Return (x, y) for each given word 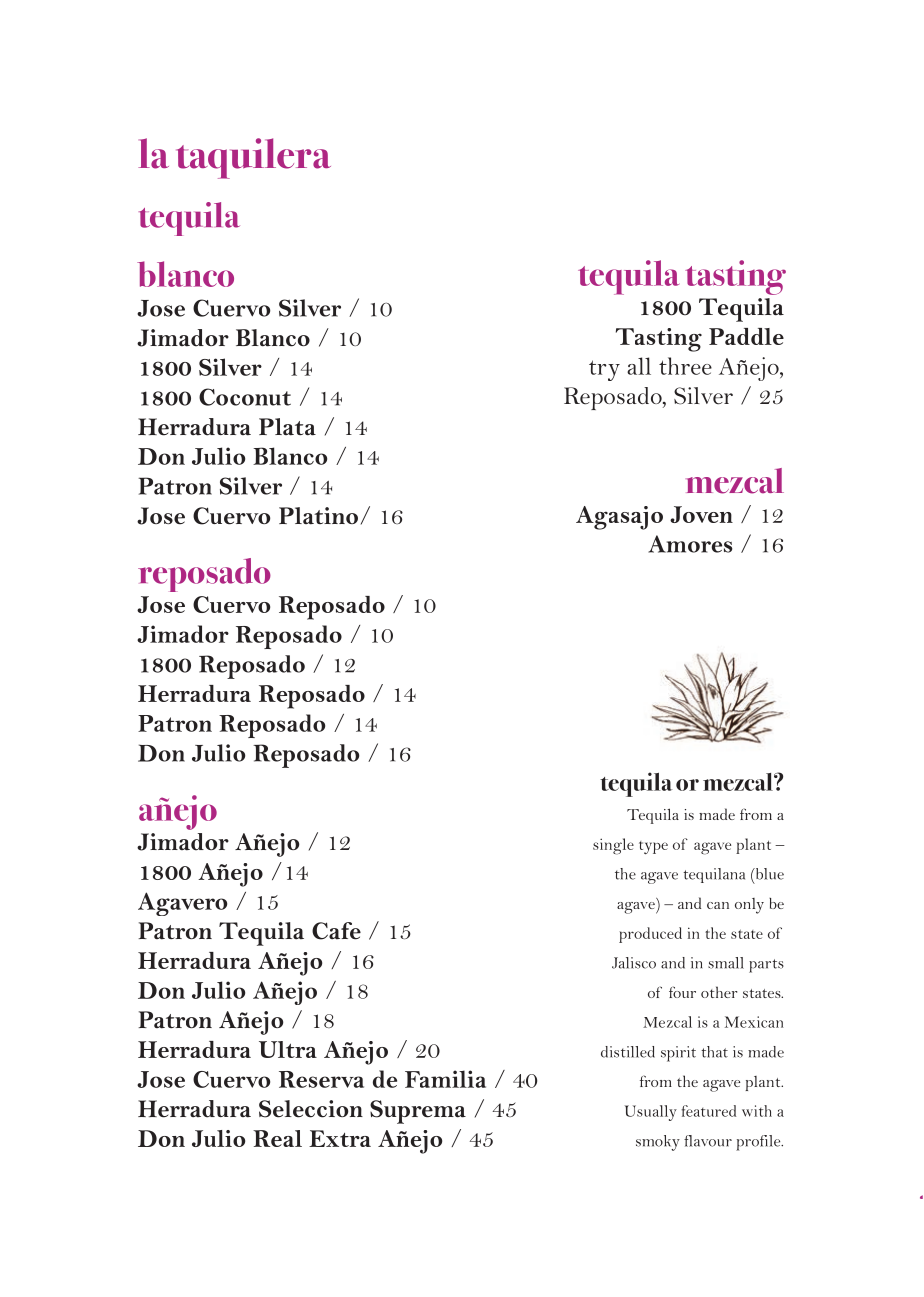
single (613, 846)
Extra (340, 1138)
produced (650, 935)
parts (766, 966)
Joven (701, 514)
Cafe (336, 931)
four (682, 992)
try (604, 370)
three (685, 366)
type (653, 847)
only (749, 906)
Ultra (288, 1049)
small (726, 963)
